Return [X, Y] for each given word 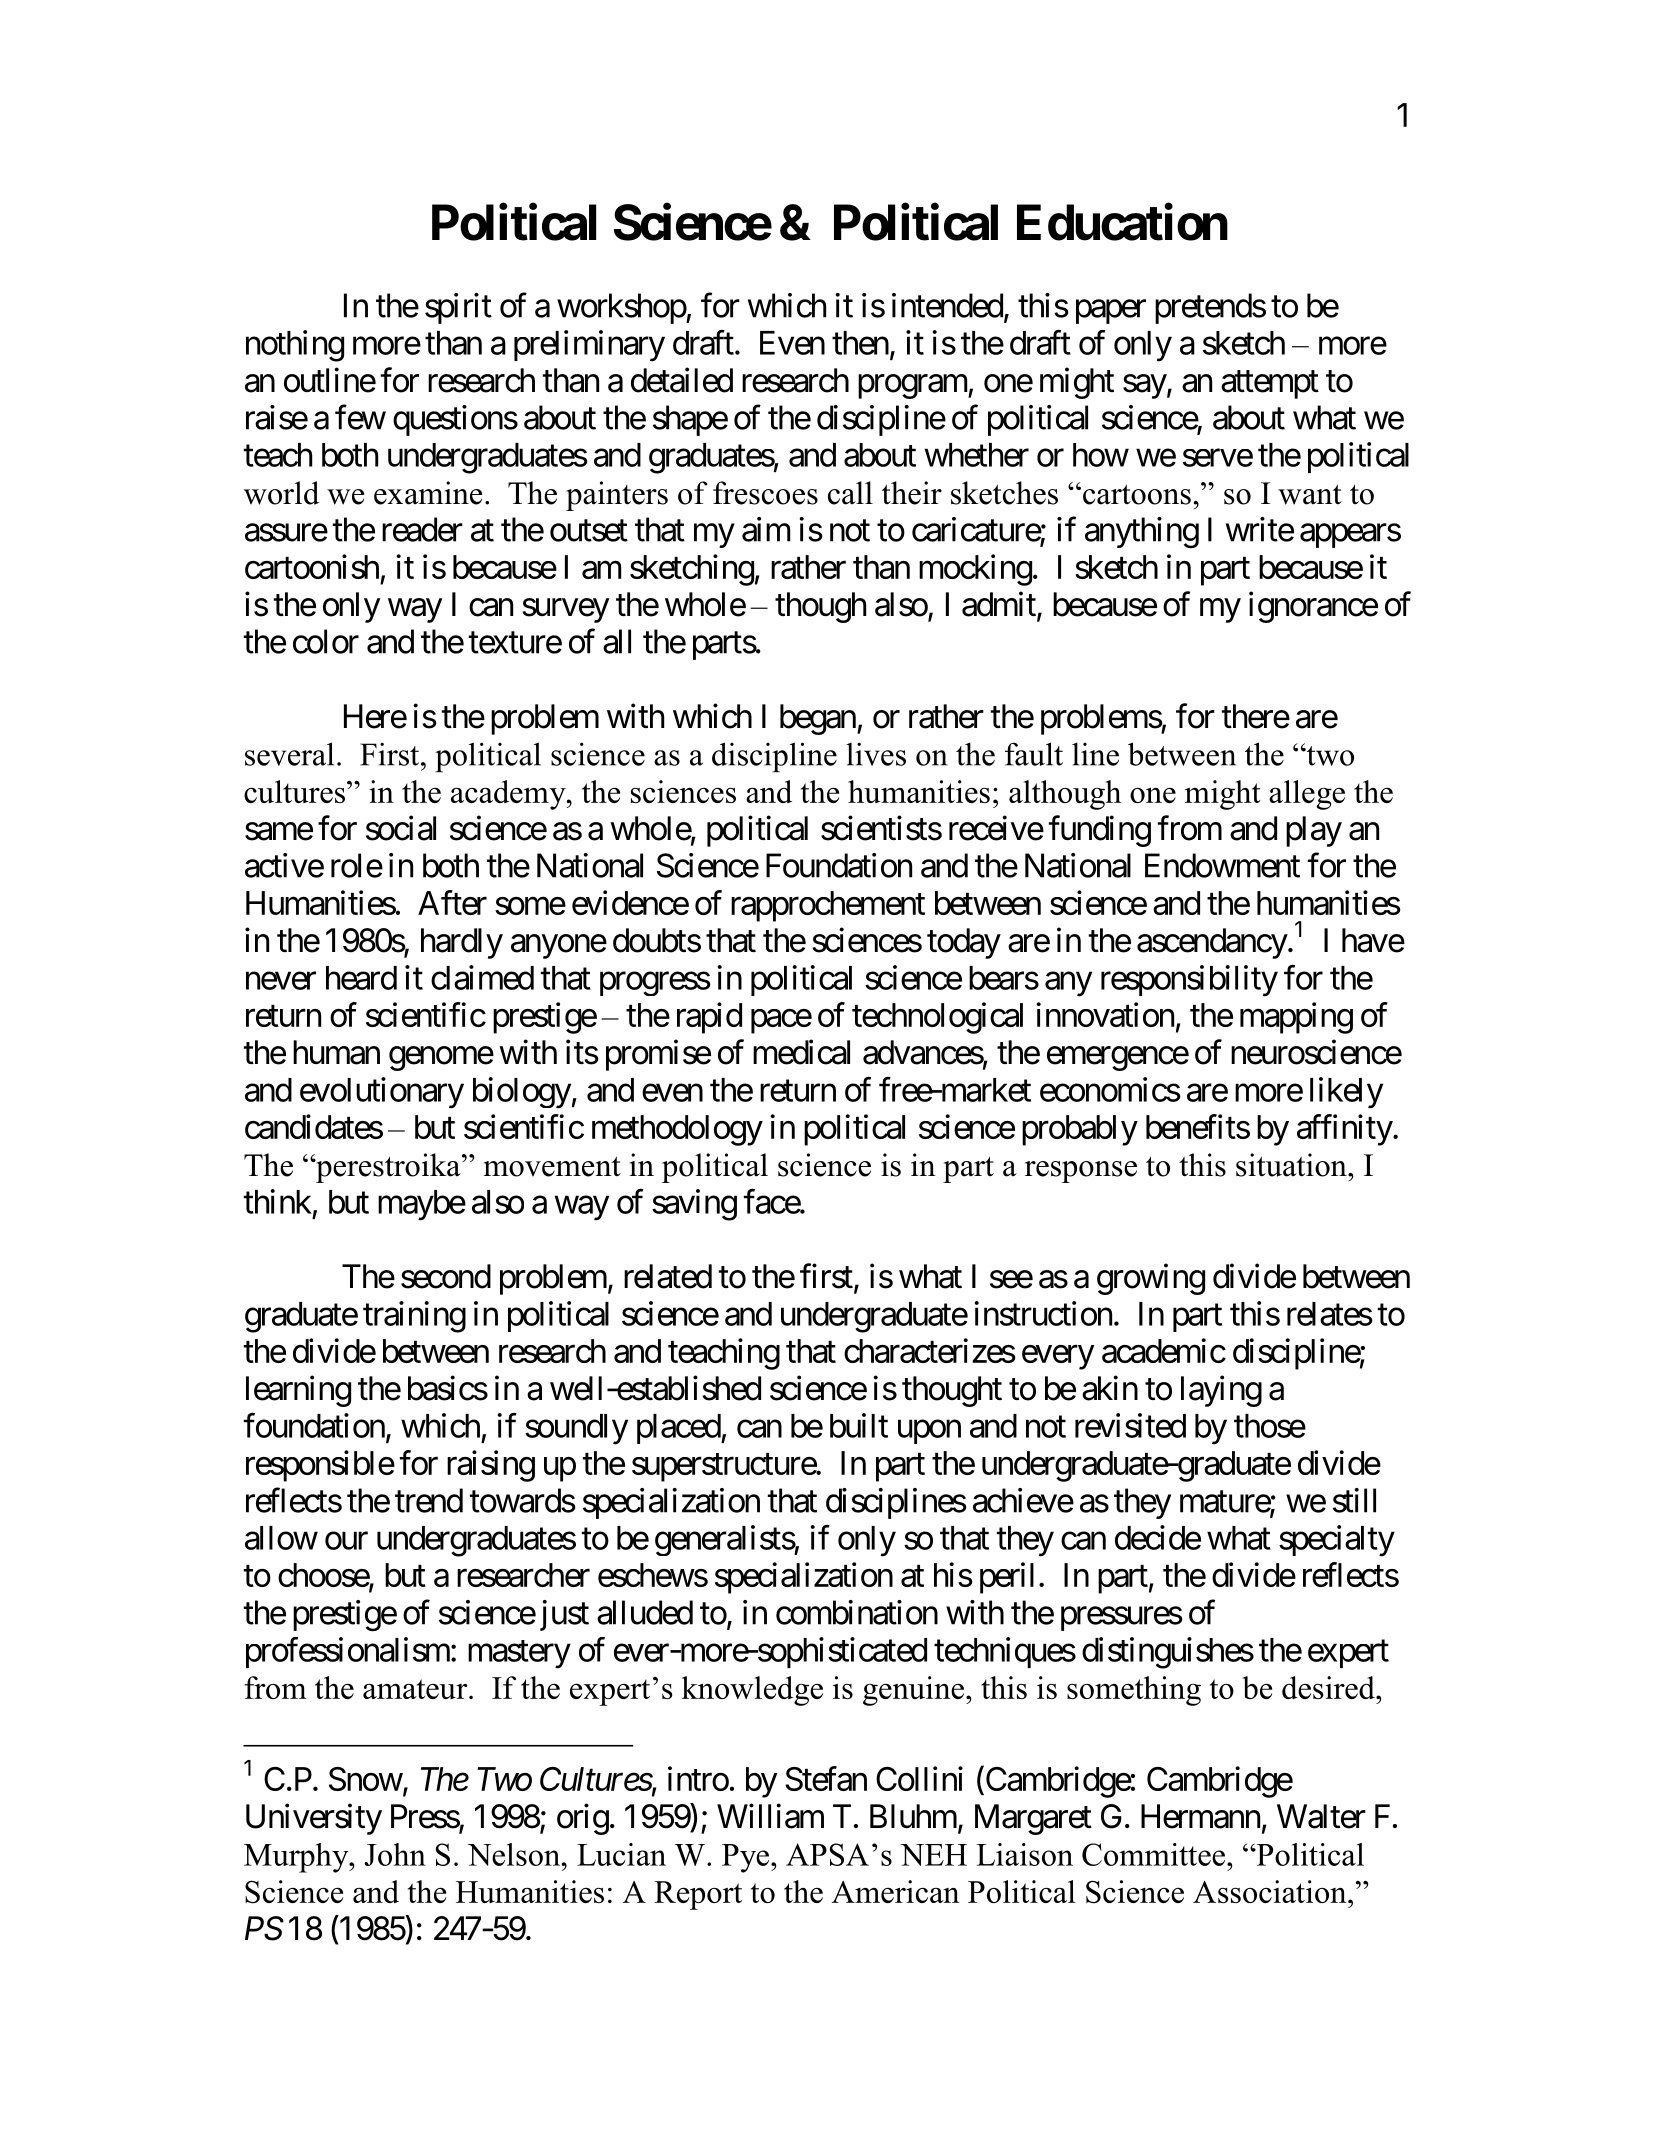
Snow [366, 1779]
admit [1000, 605]
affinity [1345, 1130]
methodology [677, 1130]
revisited [1130, 1425]
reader [422, 529]
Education [1122, 222]
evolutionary [382, 1093]
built [859, 1425]
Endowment [1222, 865]
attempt [1270, 385]
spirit [458, 308]
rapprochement [828, 906]
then [860, 343]
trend [429, 1500]
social [401, 828]
